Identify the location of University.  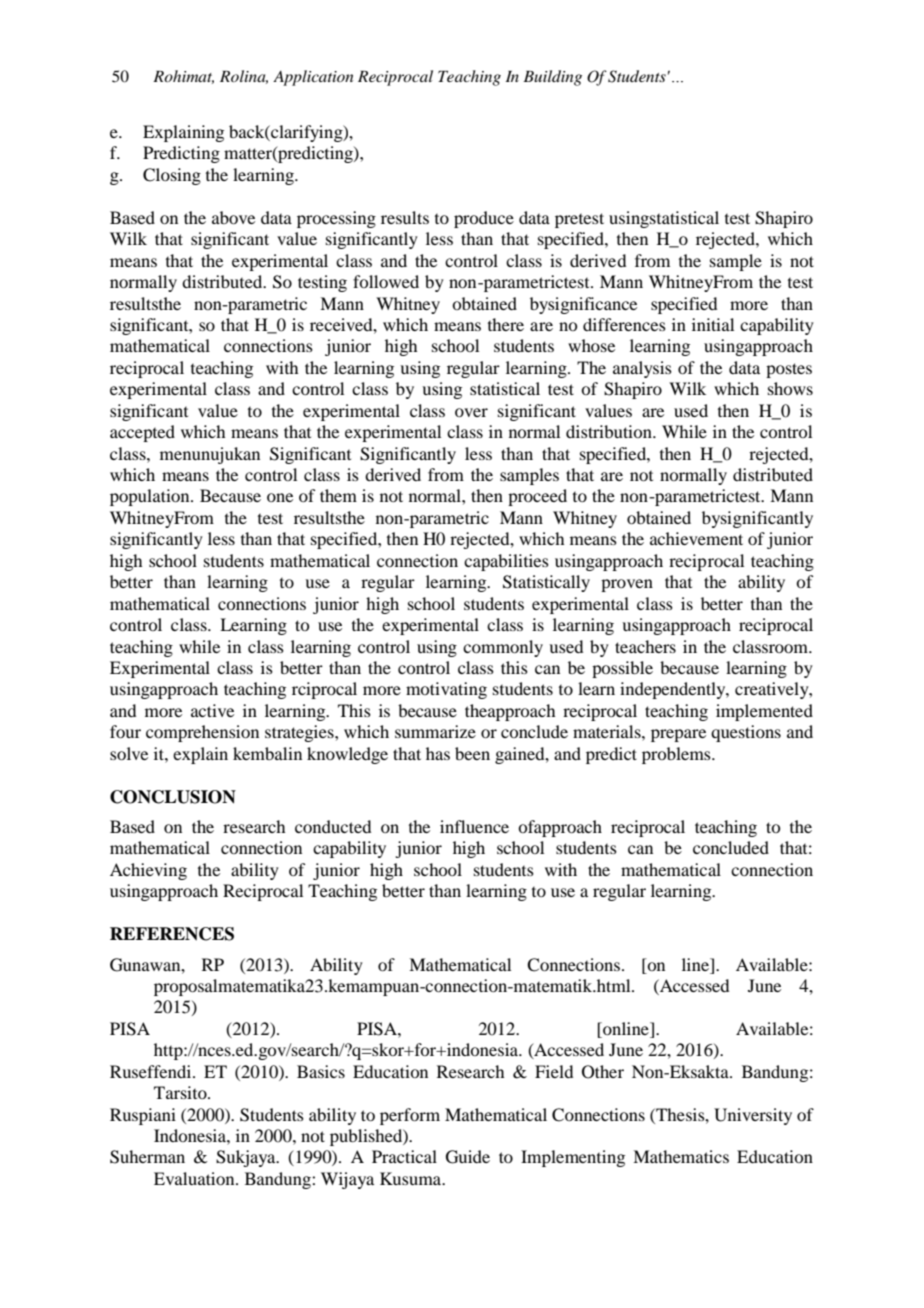
(753, 1116).
